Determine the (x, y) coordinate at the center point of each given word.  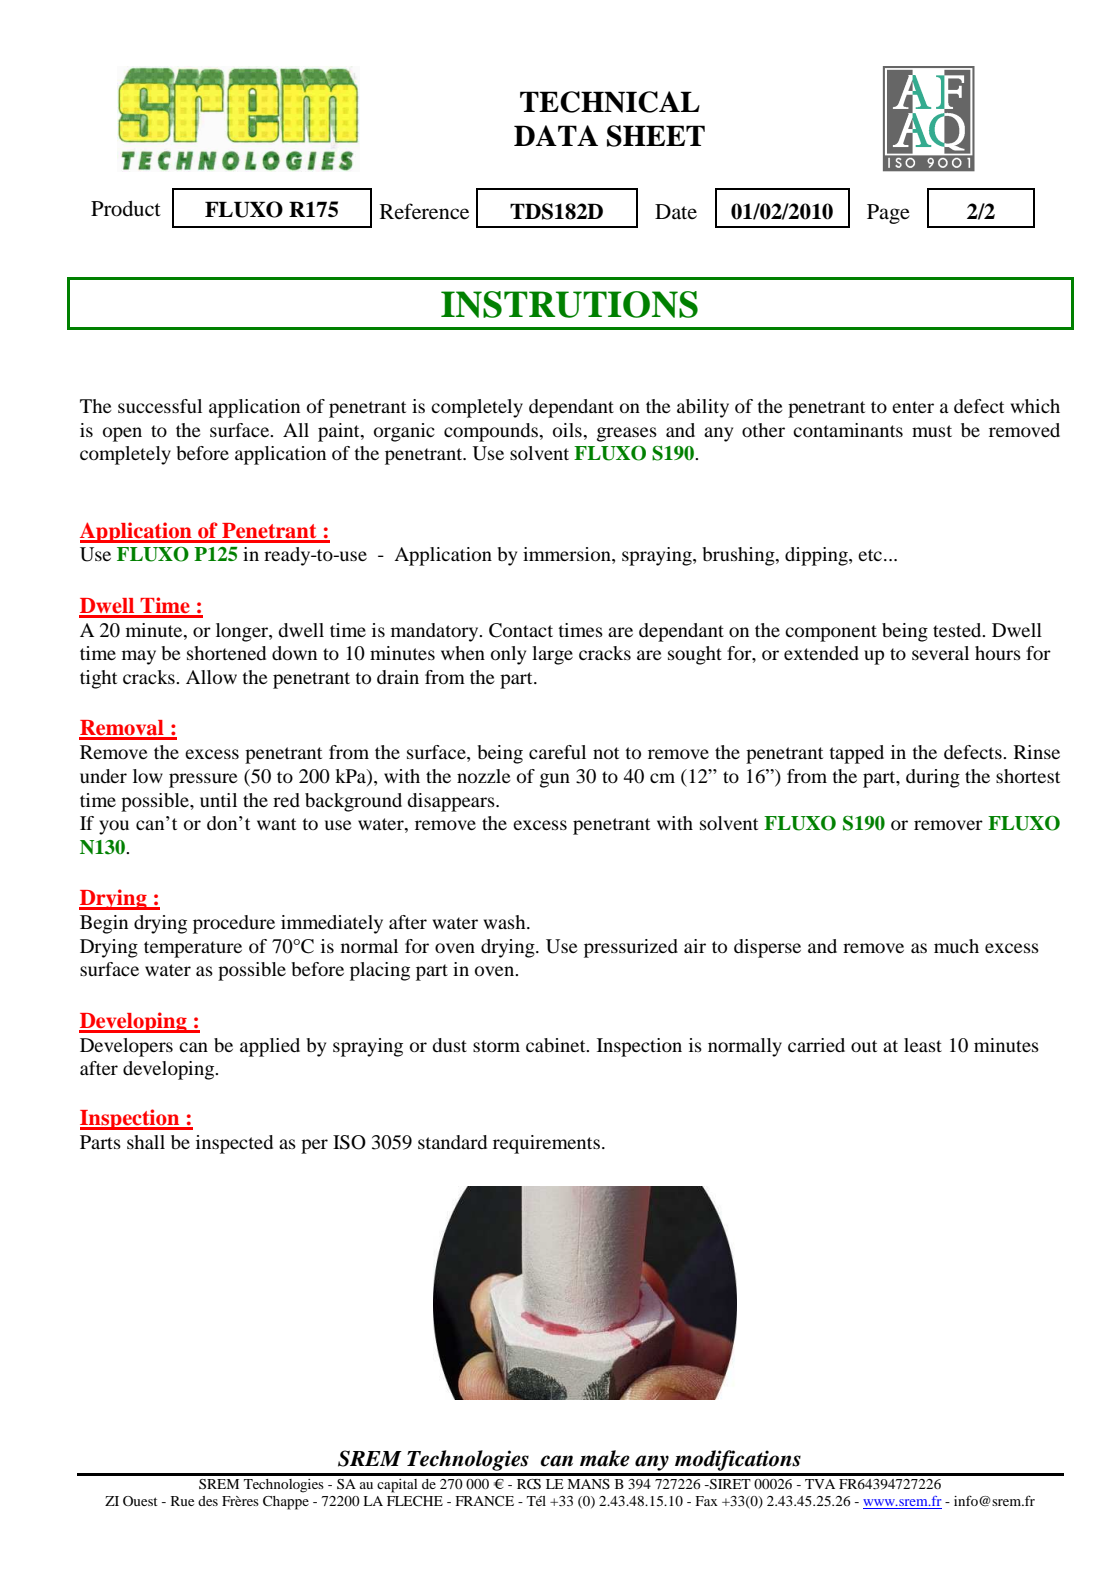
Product (126, 209)
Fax (706, 1501)
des (208, 1501)
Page (888, 214)
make (605, 1458)
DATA (556, 135)
